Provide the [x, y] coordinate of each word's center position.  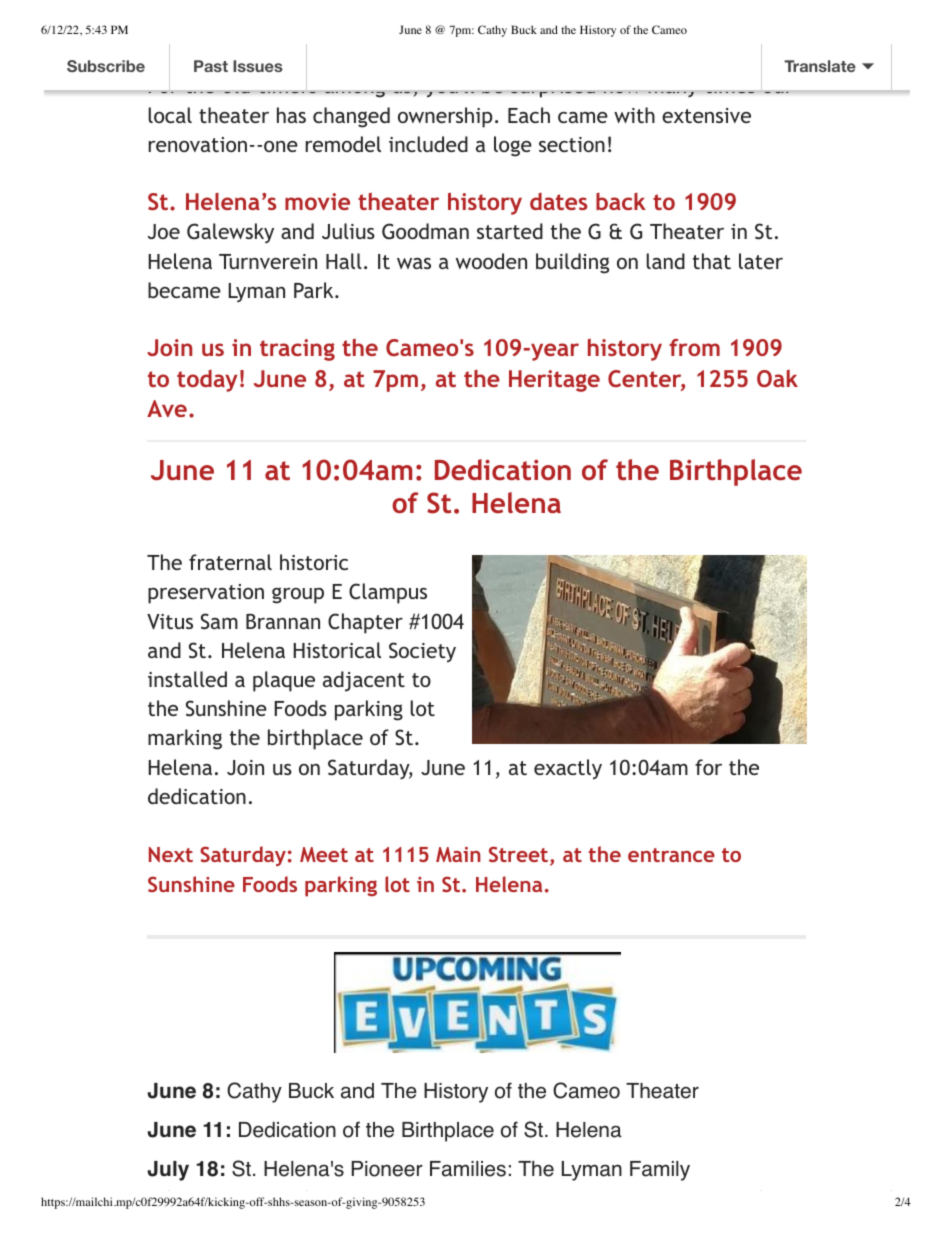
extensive [706, 115]
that [712, 261]
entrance [671, 855]
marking [185, 739]
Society [422, 652]
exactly [568, 769]
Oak [777, 378]
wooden [491, 261]
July [168, 1171]
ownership [445, 117]
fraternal [230, 562]
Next [171, 854]
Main [458, 854]
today [207, 381]
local [170, 115]
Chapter [365, 623]
